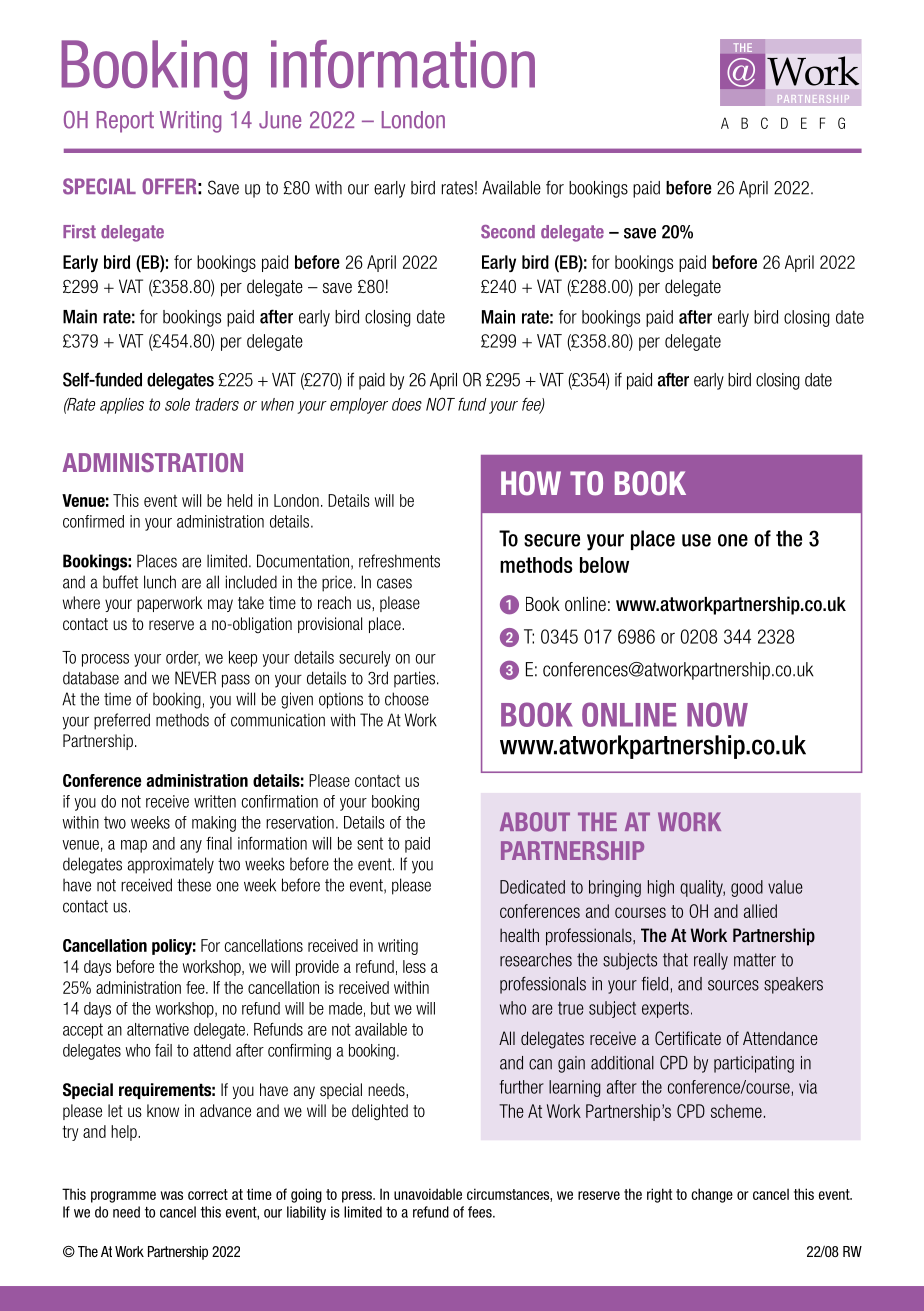 This document has width=924, height=1311. I want to click on June, so click(280, 120).
